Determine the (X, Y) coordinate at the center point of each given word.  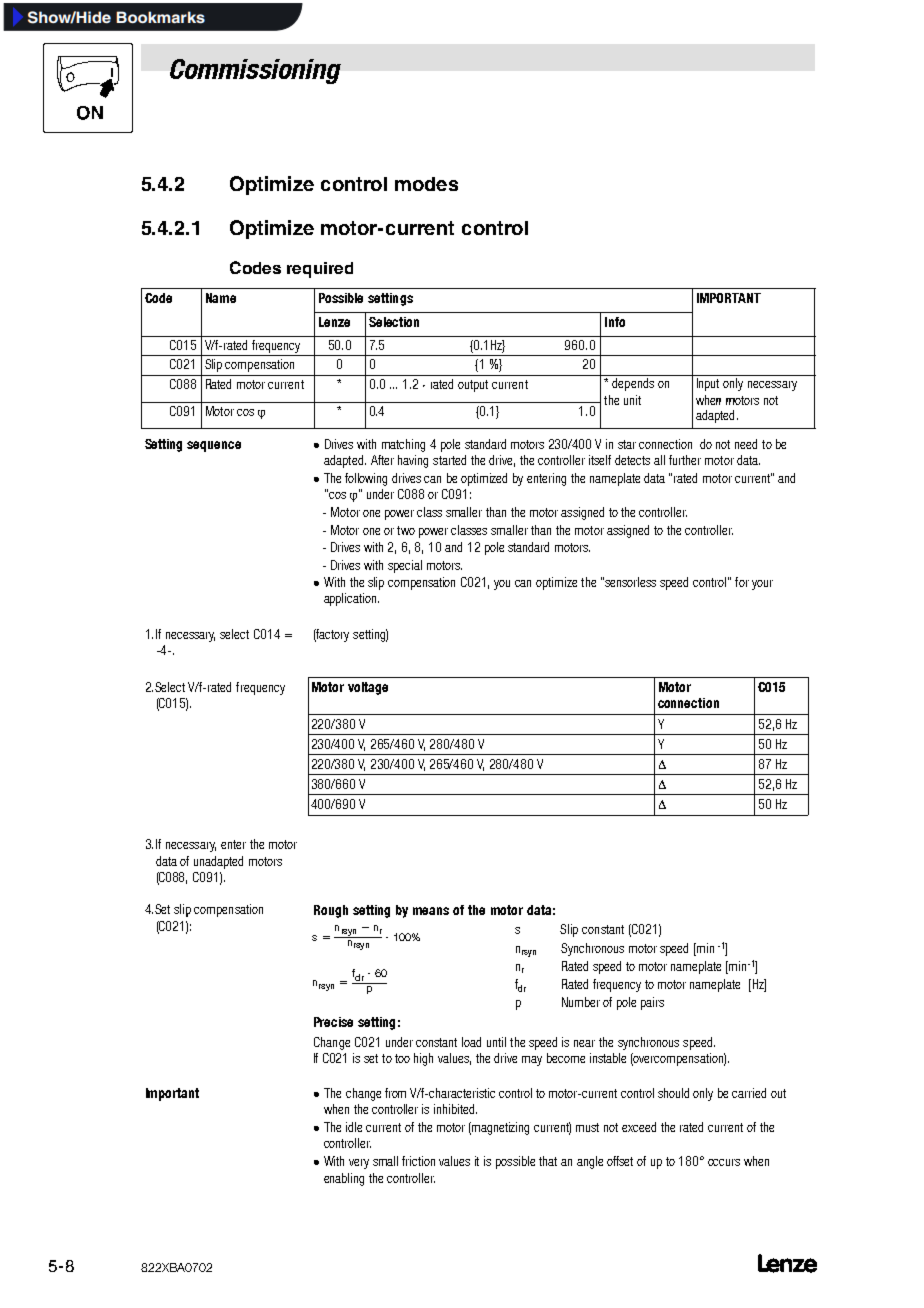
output (473, 386)
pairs (652, 1003)
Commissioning (255, 71)
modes (426, 184)
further (685, 460)
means (431, 911)
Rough (331, 911)
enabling (344, 1179)
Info (615, 322)
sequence (214, 446)
